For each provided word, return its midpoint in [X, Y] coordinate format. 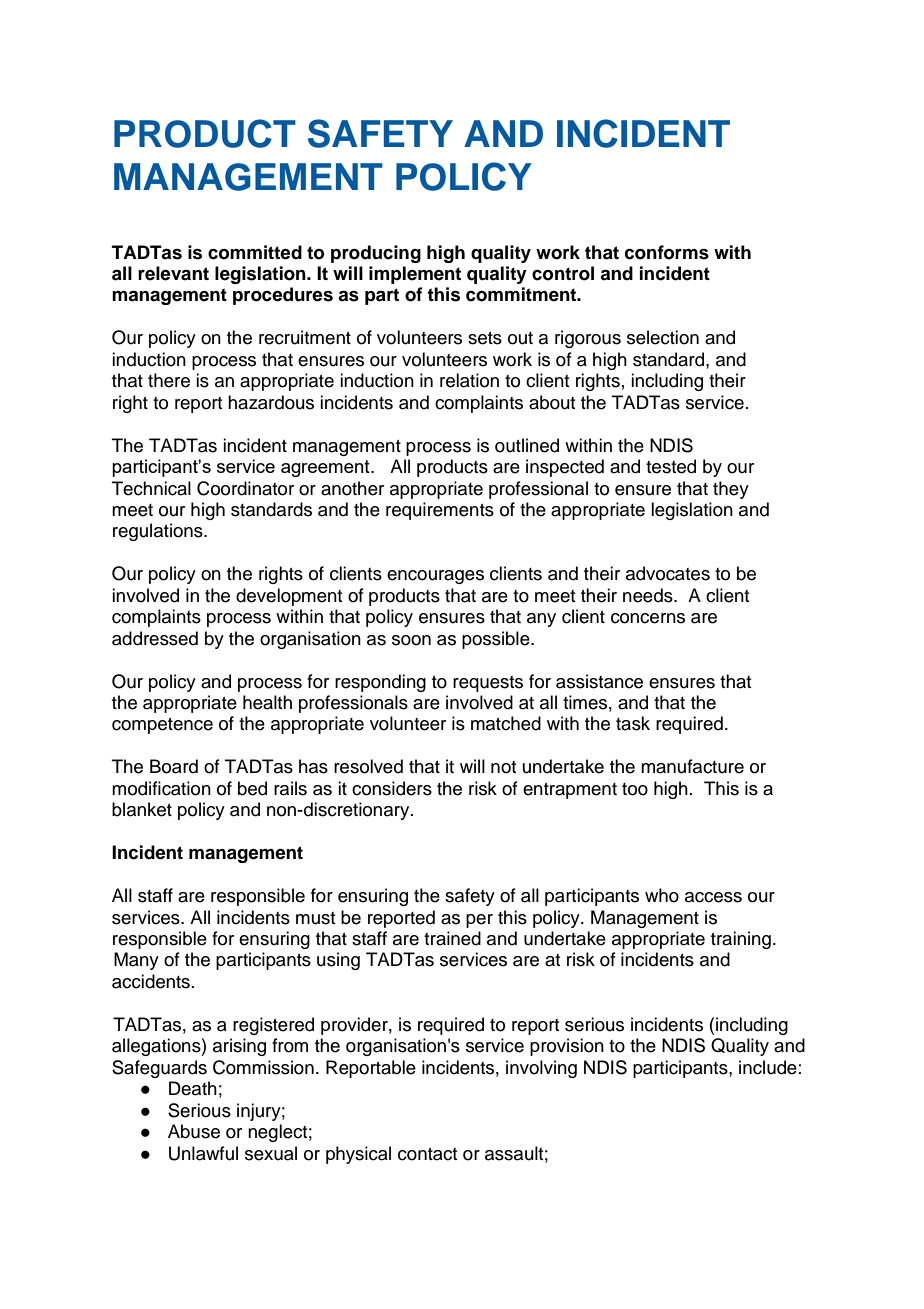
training [741, 940]
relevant [173, 273]
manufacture [692, 766]
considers [392, 788]
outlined [527, 445]
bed [252, 788]
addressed [155, 638]
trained [452, 938]
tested [671, 466]
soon [411, 640]
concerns [648, 618]
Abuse [194, 1131]
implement [415, 275]
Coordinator [245, 488]
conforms [667, 252]
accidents [151, 981]
